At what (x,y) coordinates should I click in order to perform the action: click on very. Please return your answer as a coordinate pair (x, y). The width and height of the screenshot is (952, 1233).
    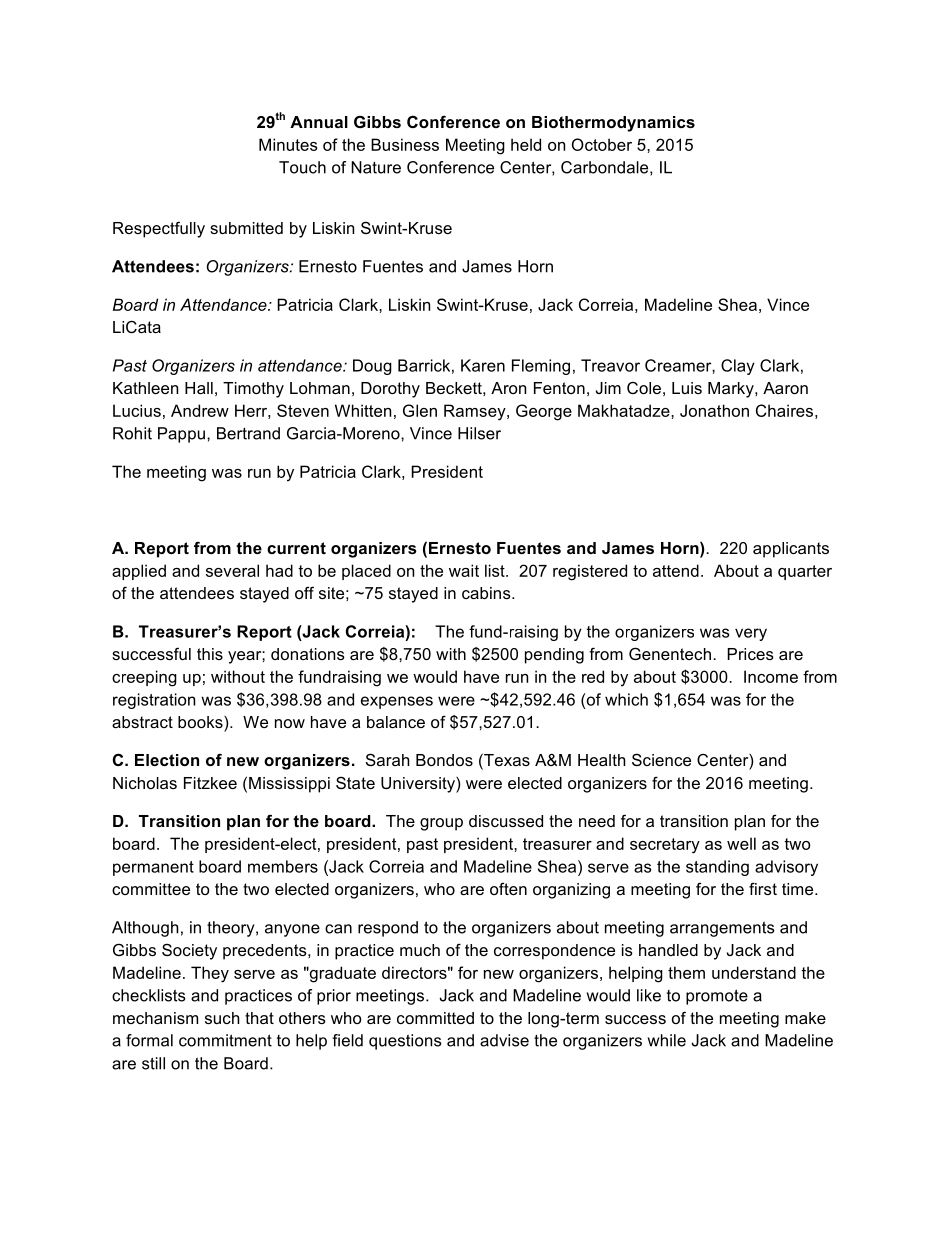
    Looking at the image, I should click on (751, 634).
